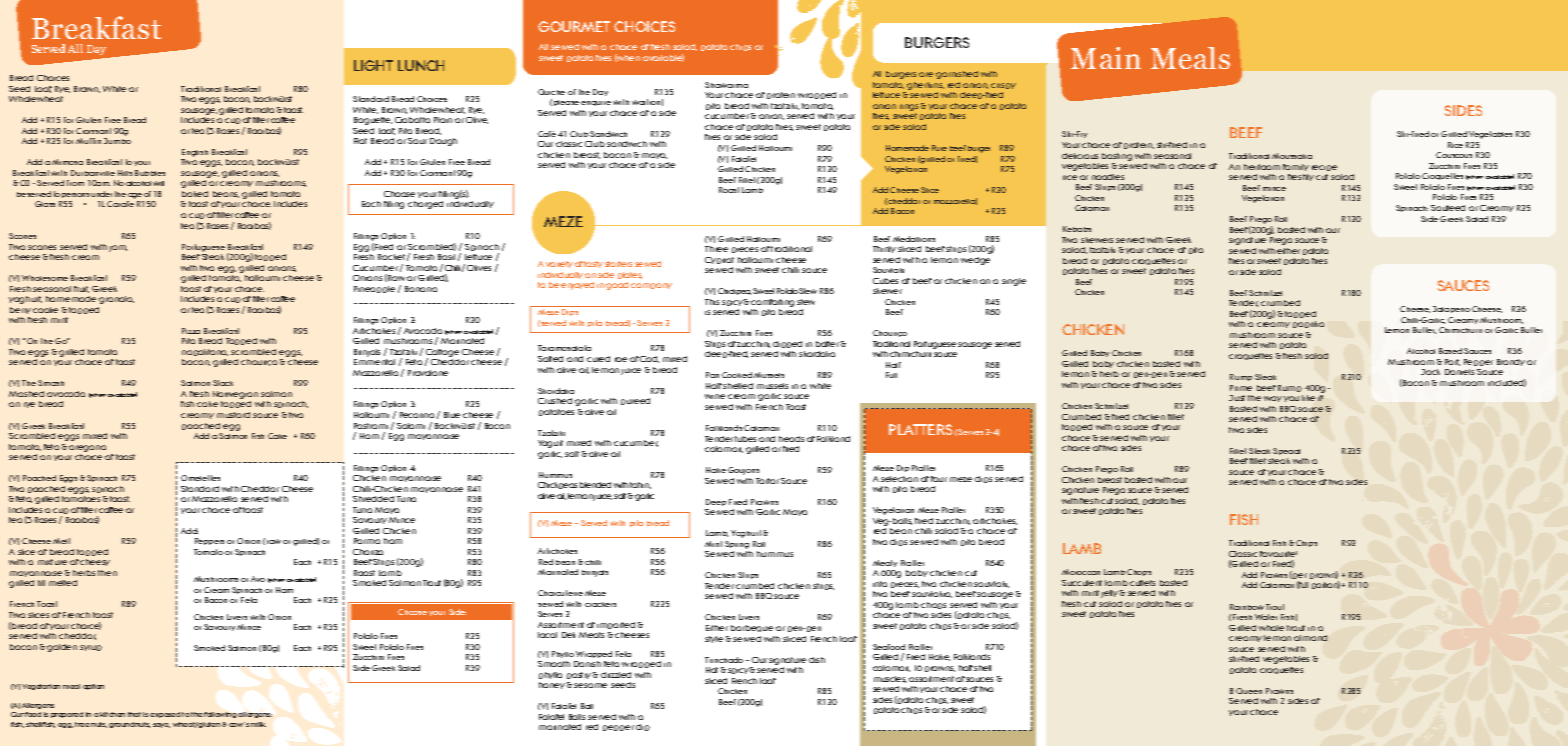 This page has height=746, width=1568. Describe the element at coordinates (737, 545) in the page. I see `Spring` at that location.
